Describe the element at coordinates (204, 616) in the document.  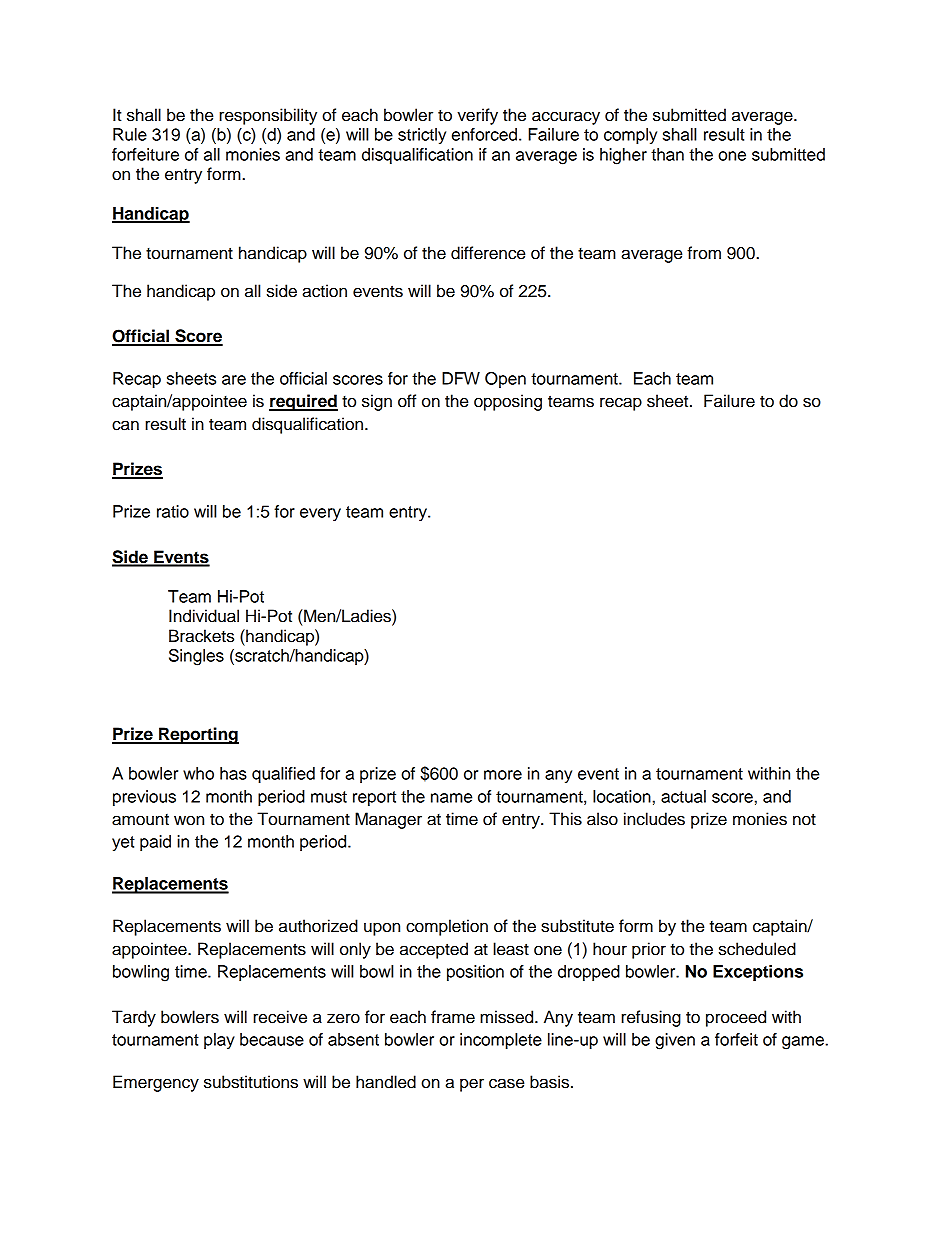
I see `Individual` at that location.
